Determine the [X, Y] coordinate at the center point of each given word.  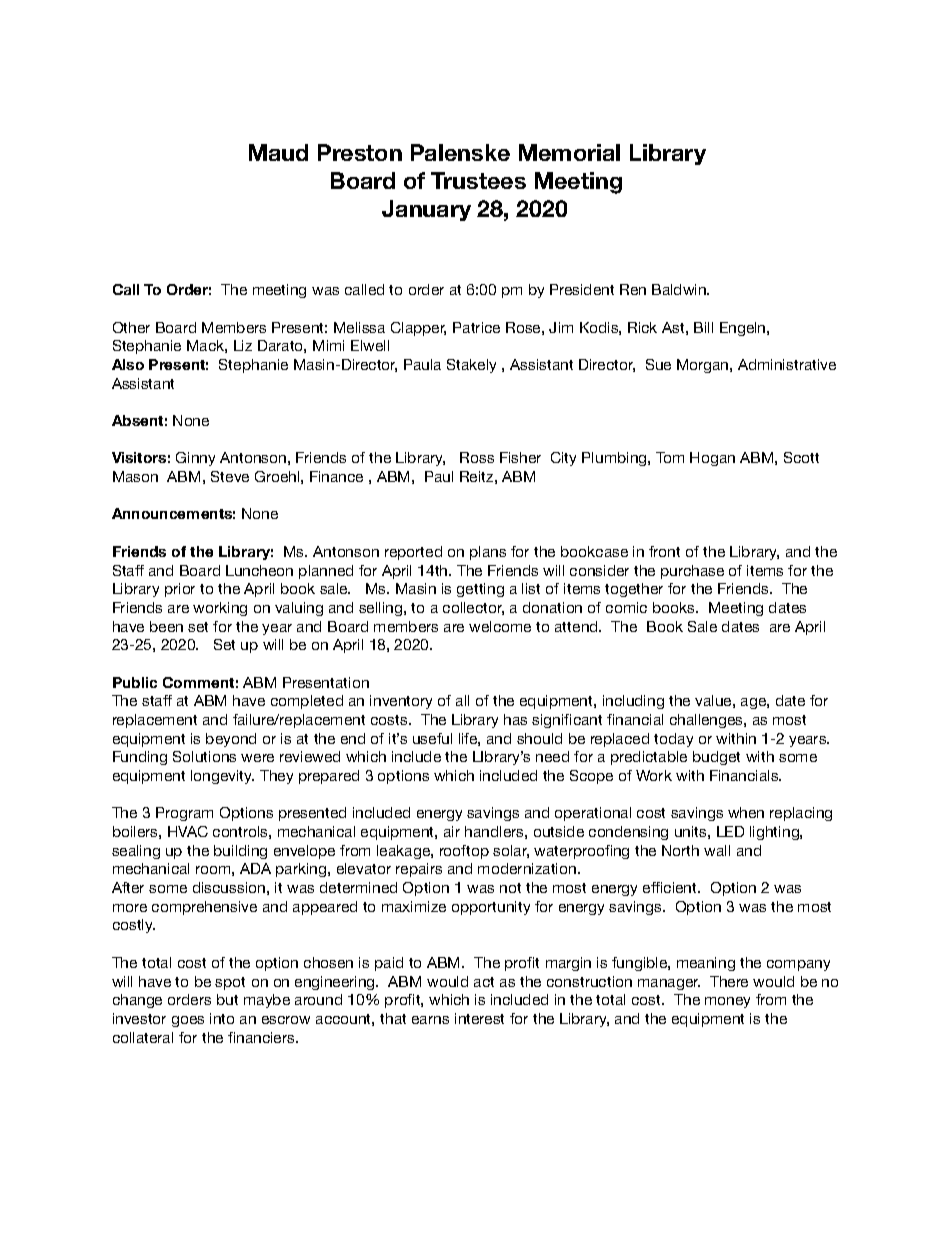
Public [135, 682]
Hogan [712, 459]
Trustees [478, 180]
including [633, 702]
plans [488, 553]
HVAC [188, 831]
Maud [278, 152]
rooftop [464, 852]
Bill [703, 327]
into [222, 1018]
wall [717, 850]
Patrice [476, 327]
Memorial [569, 152]
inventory [401, 702]
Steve [230, 476]
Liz [243, 345]
